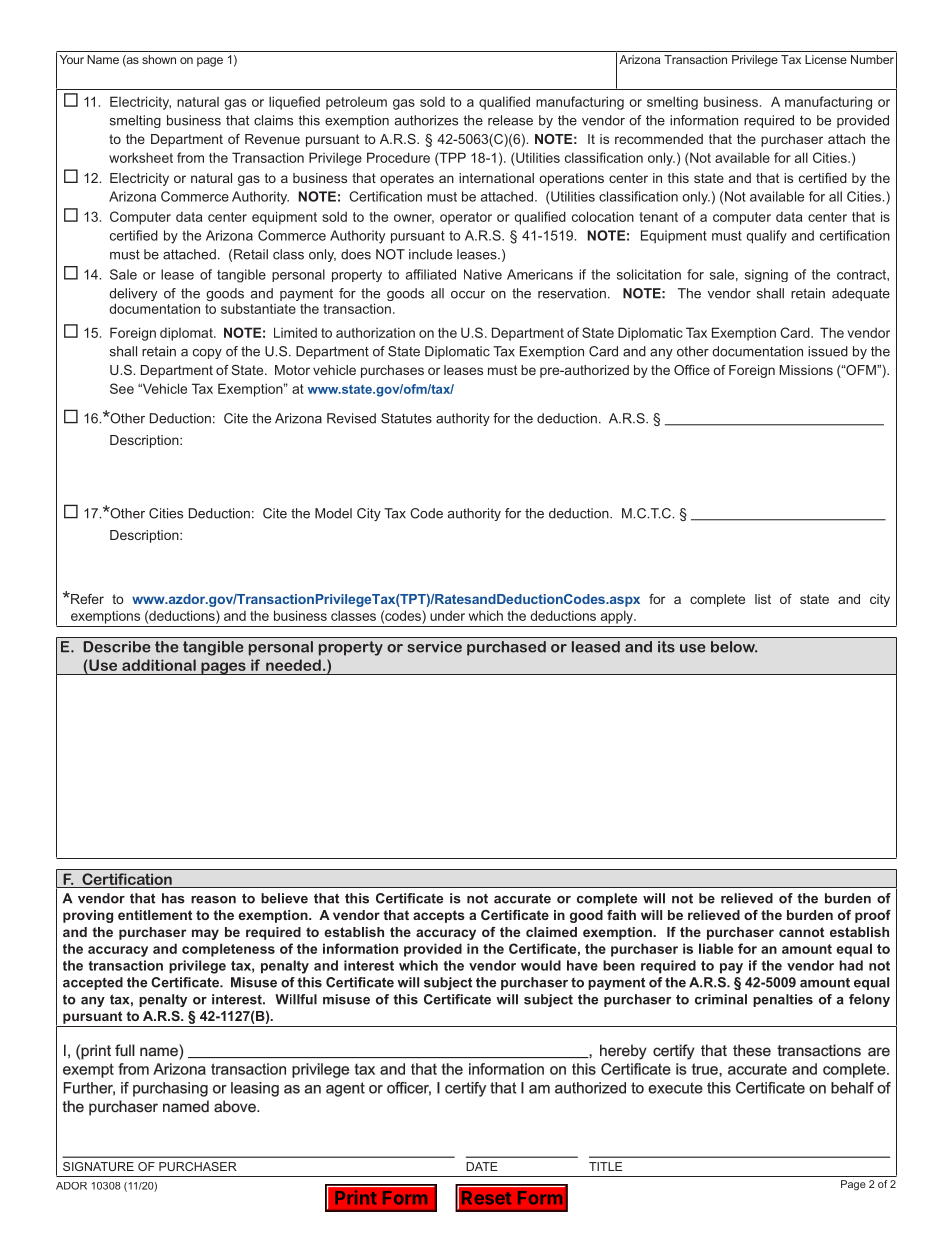  Describe the element at coordinates (852, 1088) in the screenshot. I see `behalf` at that location.
